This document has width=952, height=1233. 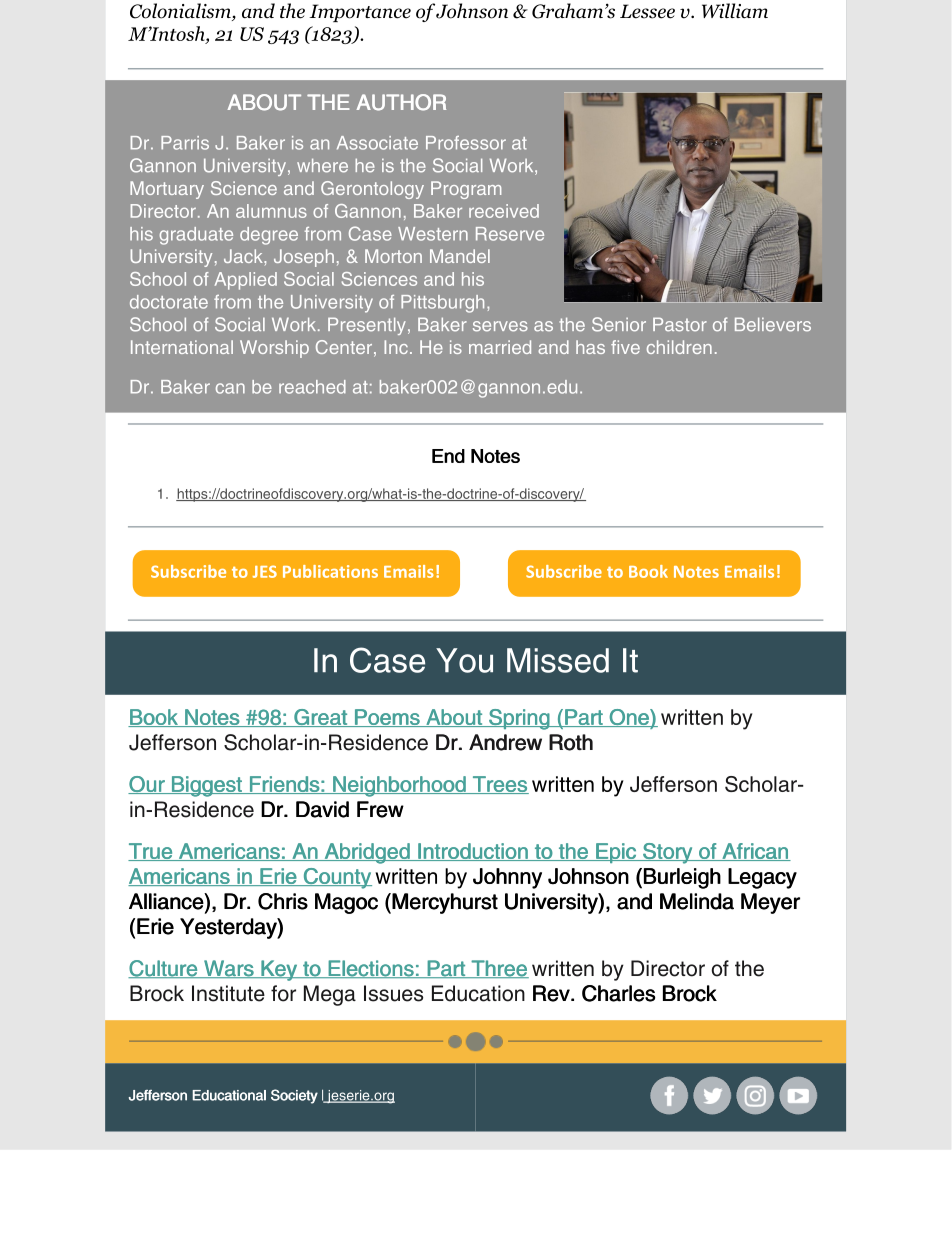 I want to click on AUTHOR, so click(x=401, y=102).
